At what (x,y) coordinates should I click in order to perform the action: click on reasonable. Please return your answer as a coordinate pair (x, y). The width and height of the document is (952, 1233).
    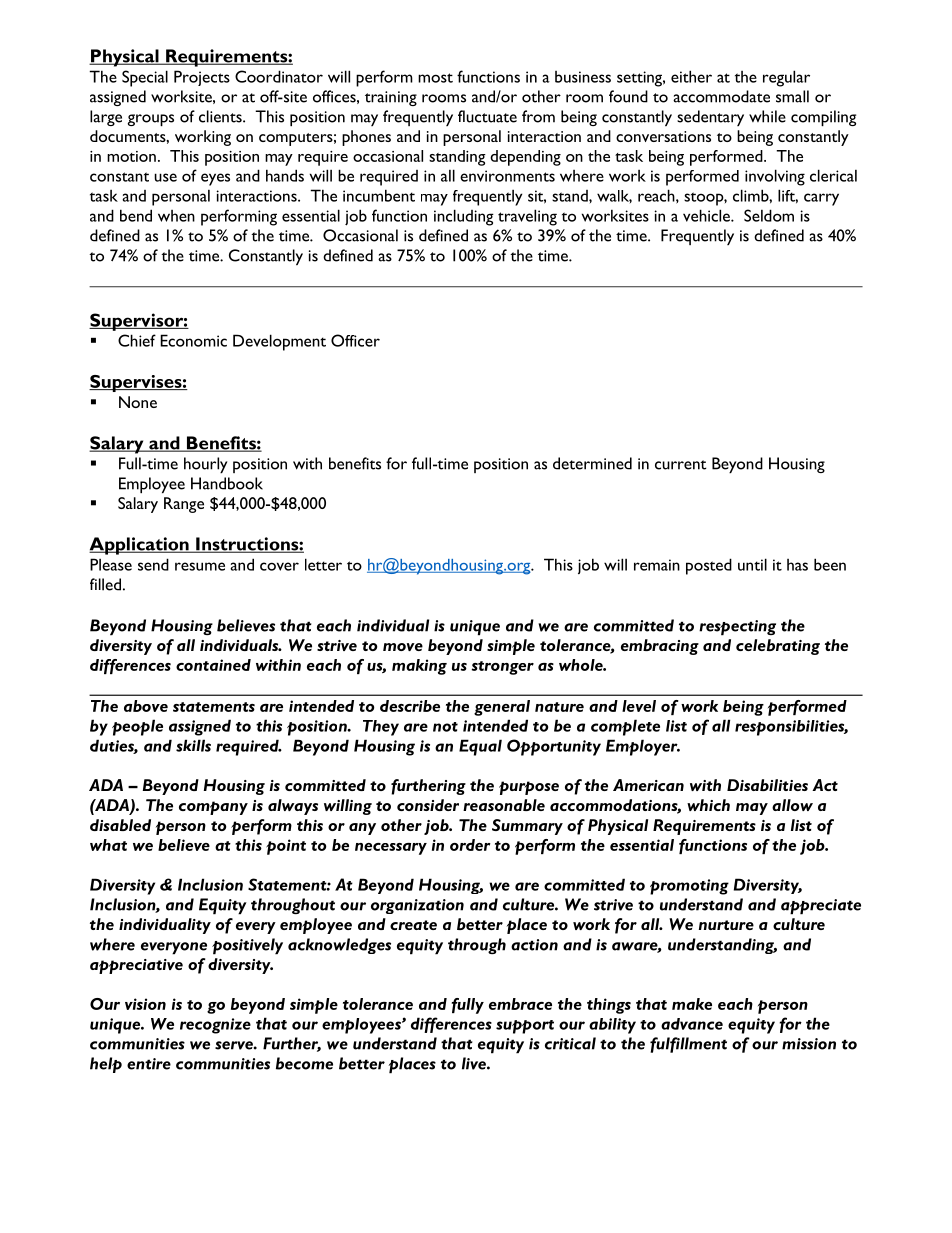
    Looking at the image, I should click on (504, 805).
